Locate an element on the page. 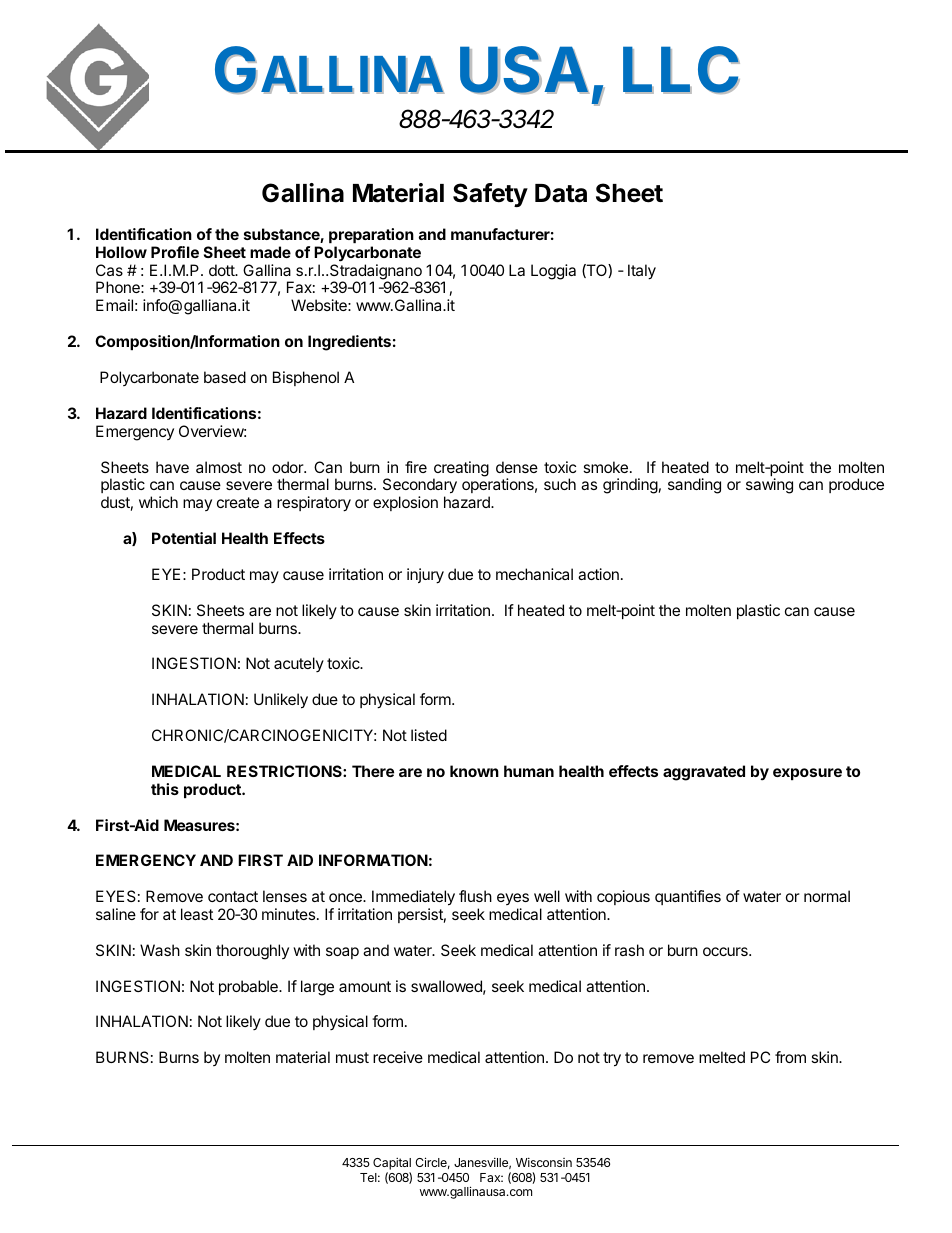  Italy is located at coordinates (642, 272).
